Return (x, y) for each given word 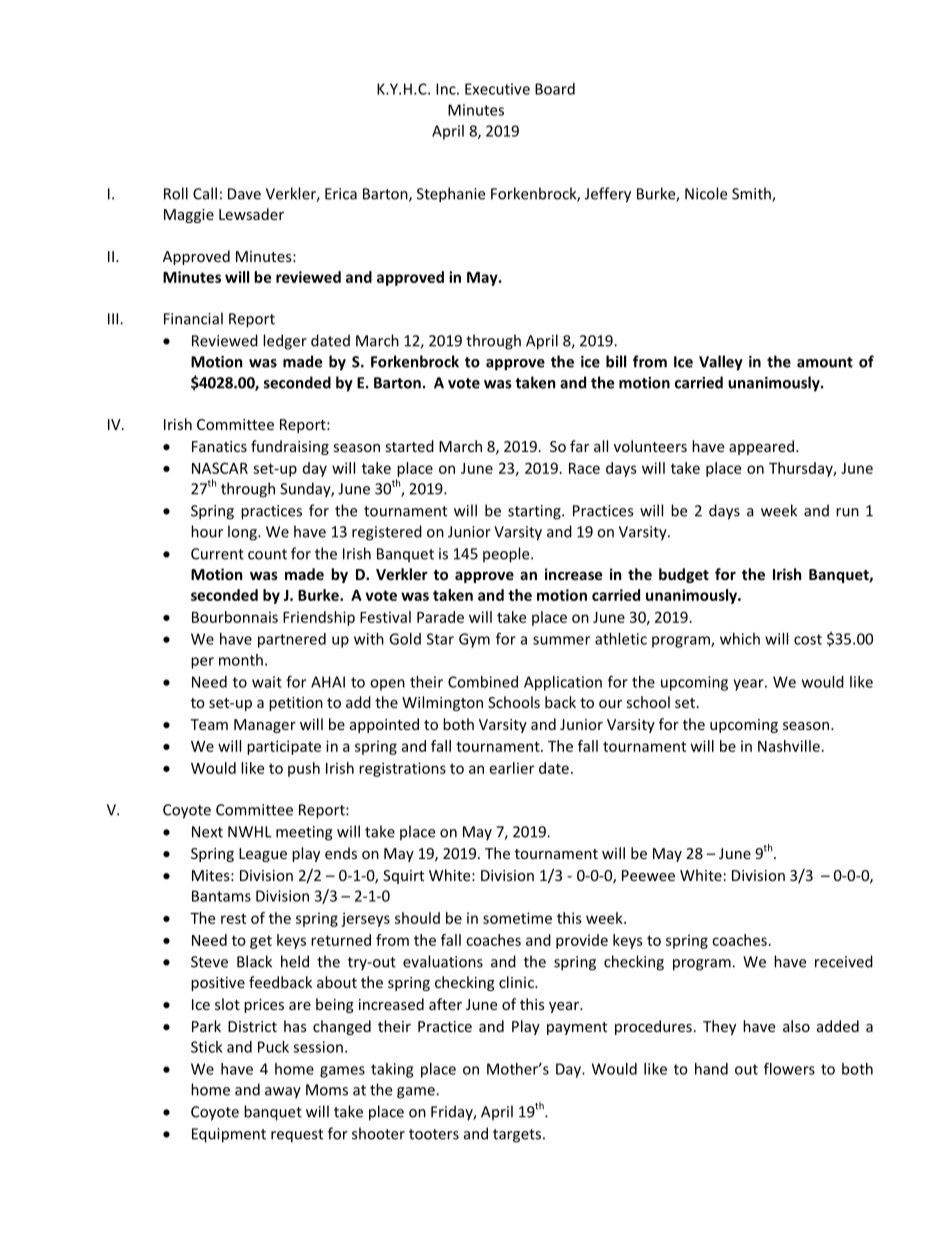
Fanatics (219, 446)
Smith (752, 194)
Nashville (789, 746)
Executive (497, 89)
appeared (761, 447)
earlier (512, 768)
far (579, 446)
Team (209, 724)
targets (517, 1136)
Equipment (229, 1135)
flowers (789, 1068)
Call (205, 193)
